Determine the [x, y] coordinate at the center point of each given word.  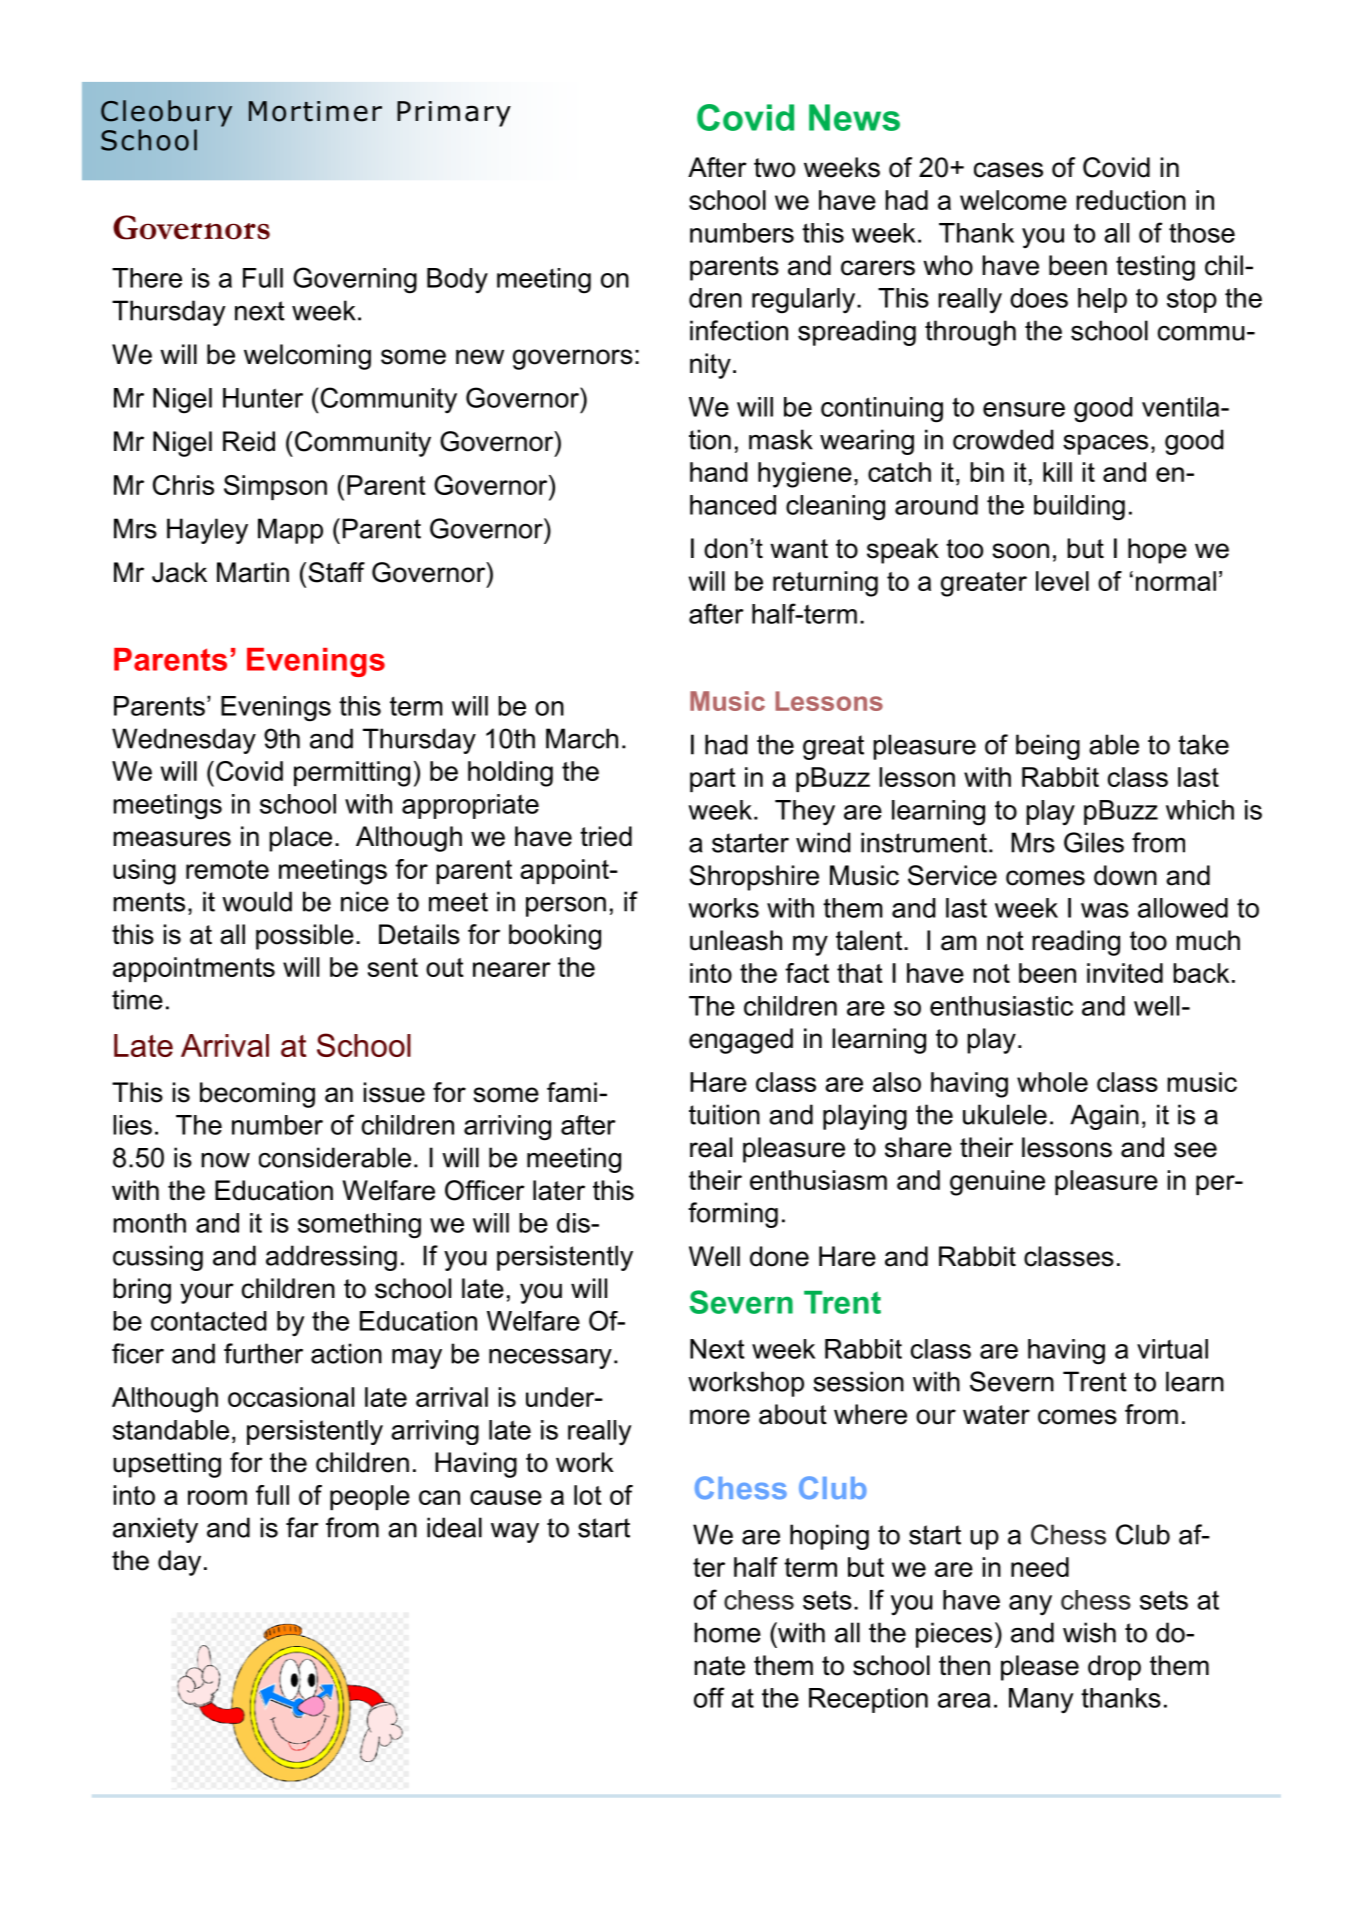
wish [1089, 1632]
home [727, 1632]
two [774, 168]
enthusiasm [818, 1180]
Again [1104, 1117]
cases [1008, 170]
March [582, 738]
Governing [355, 280]
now [225, 1160]
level [1062, 581]
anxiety [155, 1530]
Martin [253, 572]
